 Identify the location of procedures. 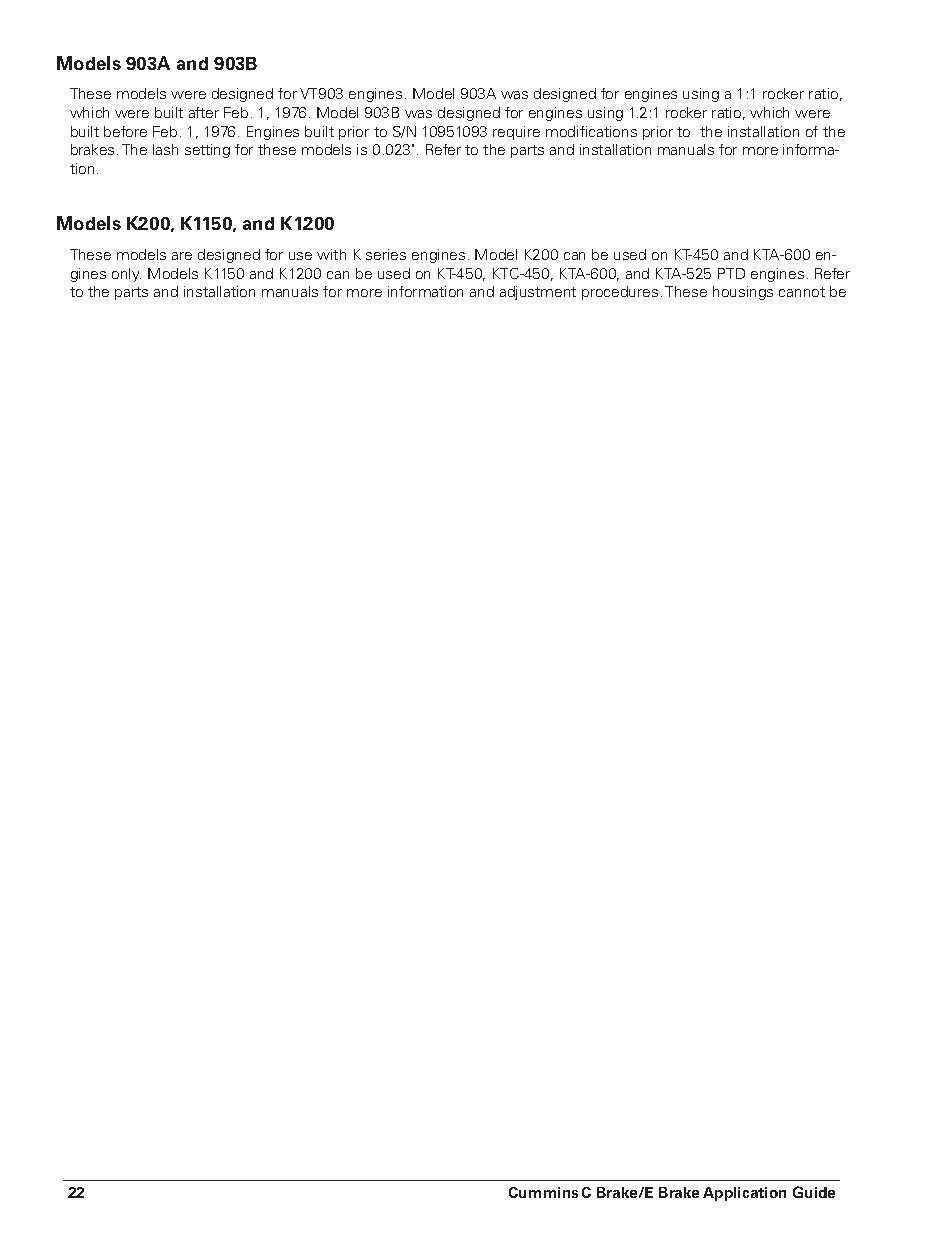
(620, 293).
